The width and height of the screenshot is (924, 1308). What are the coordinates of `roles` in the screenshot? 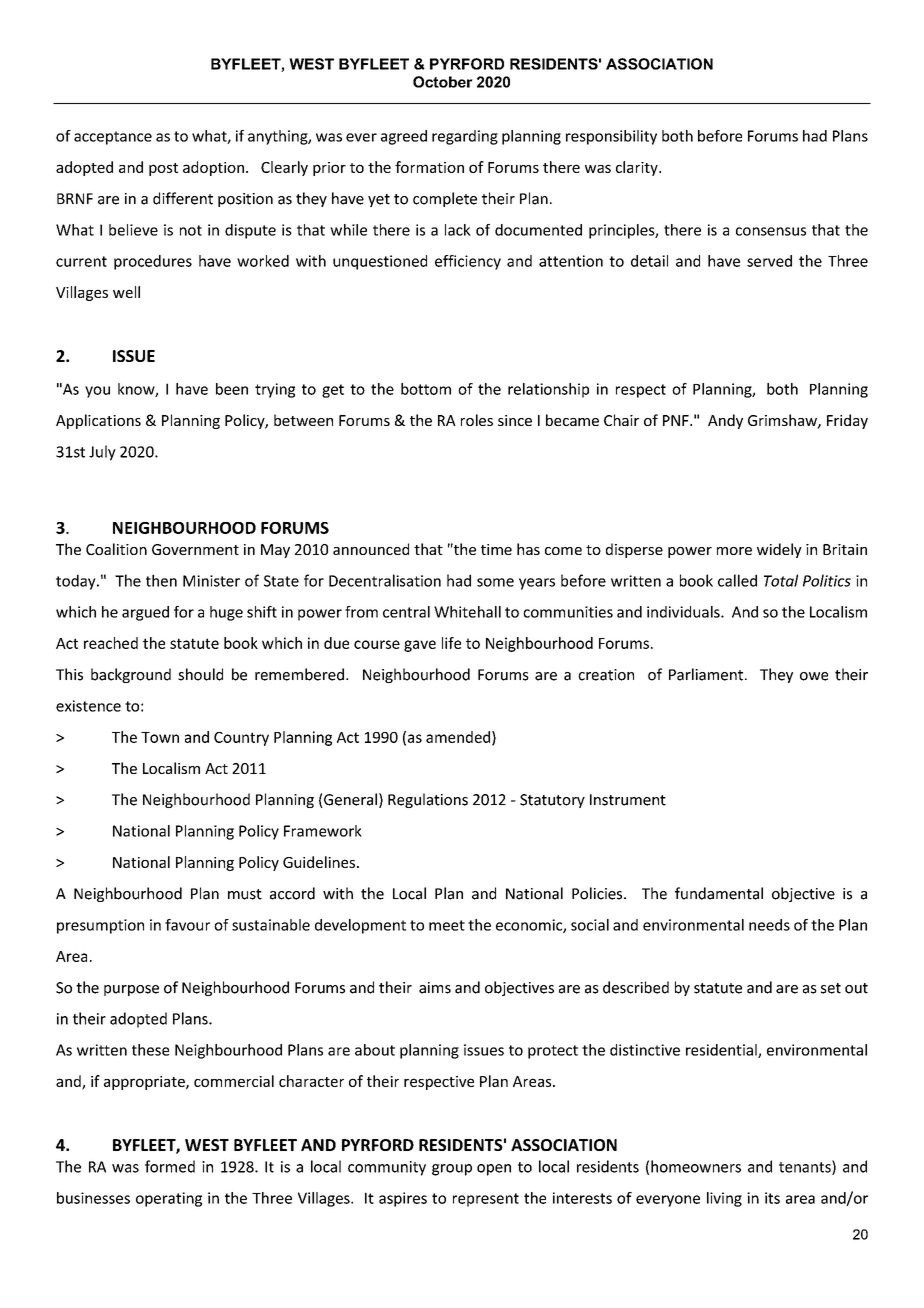 It's located at (477, 420).
